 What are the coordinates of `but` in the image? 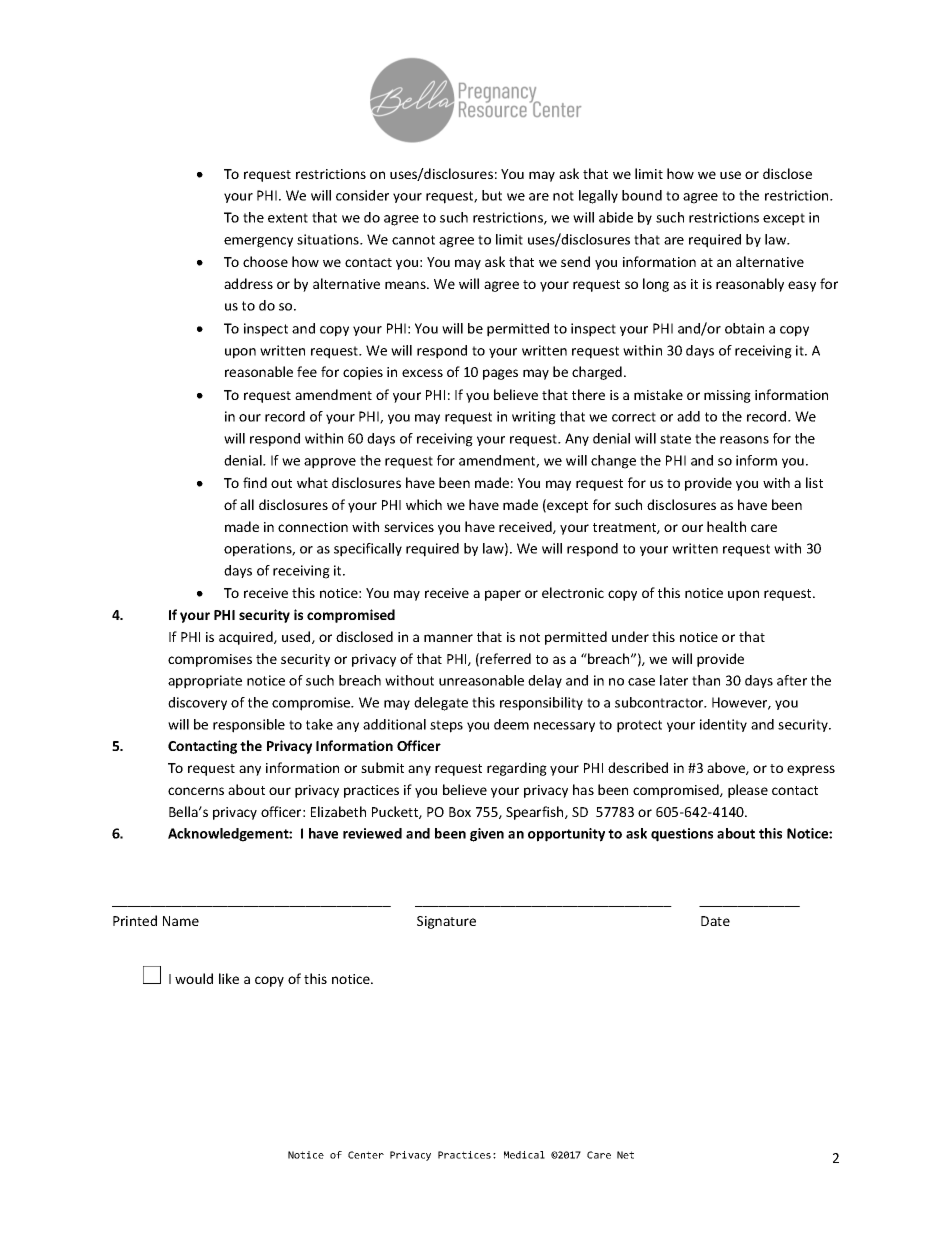 It's located at (492, 195).
